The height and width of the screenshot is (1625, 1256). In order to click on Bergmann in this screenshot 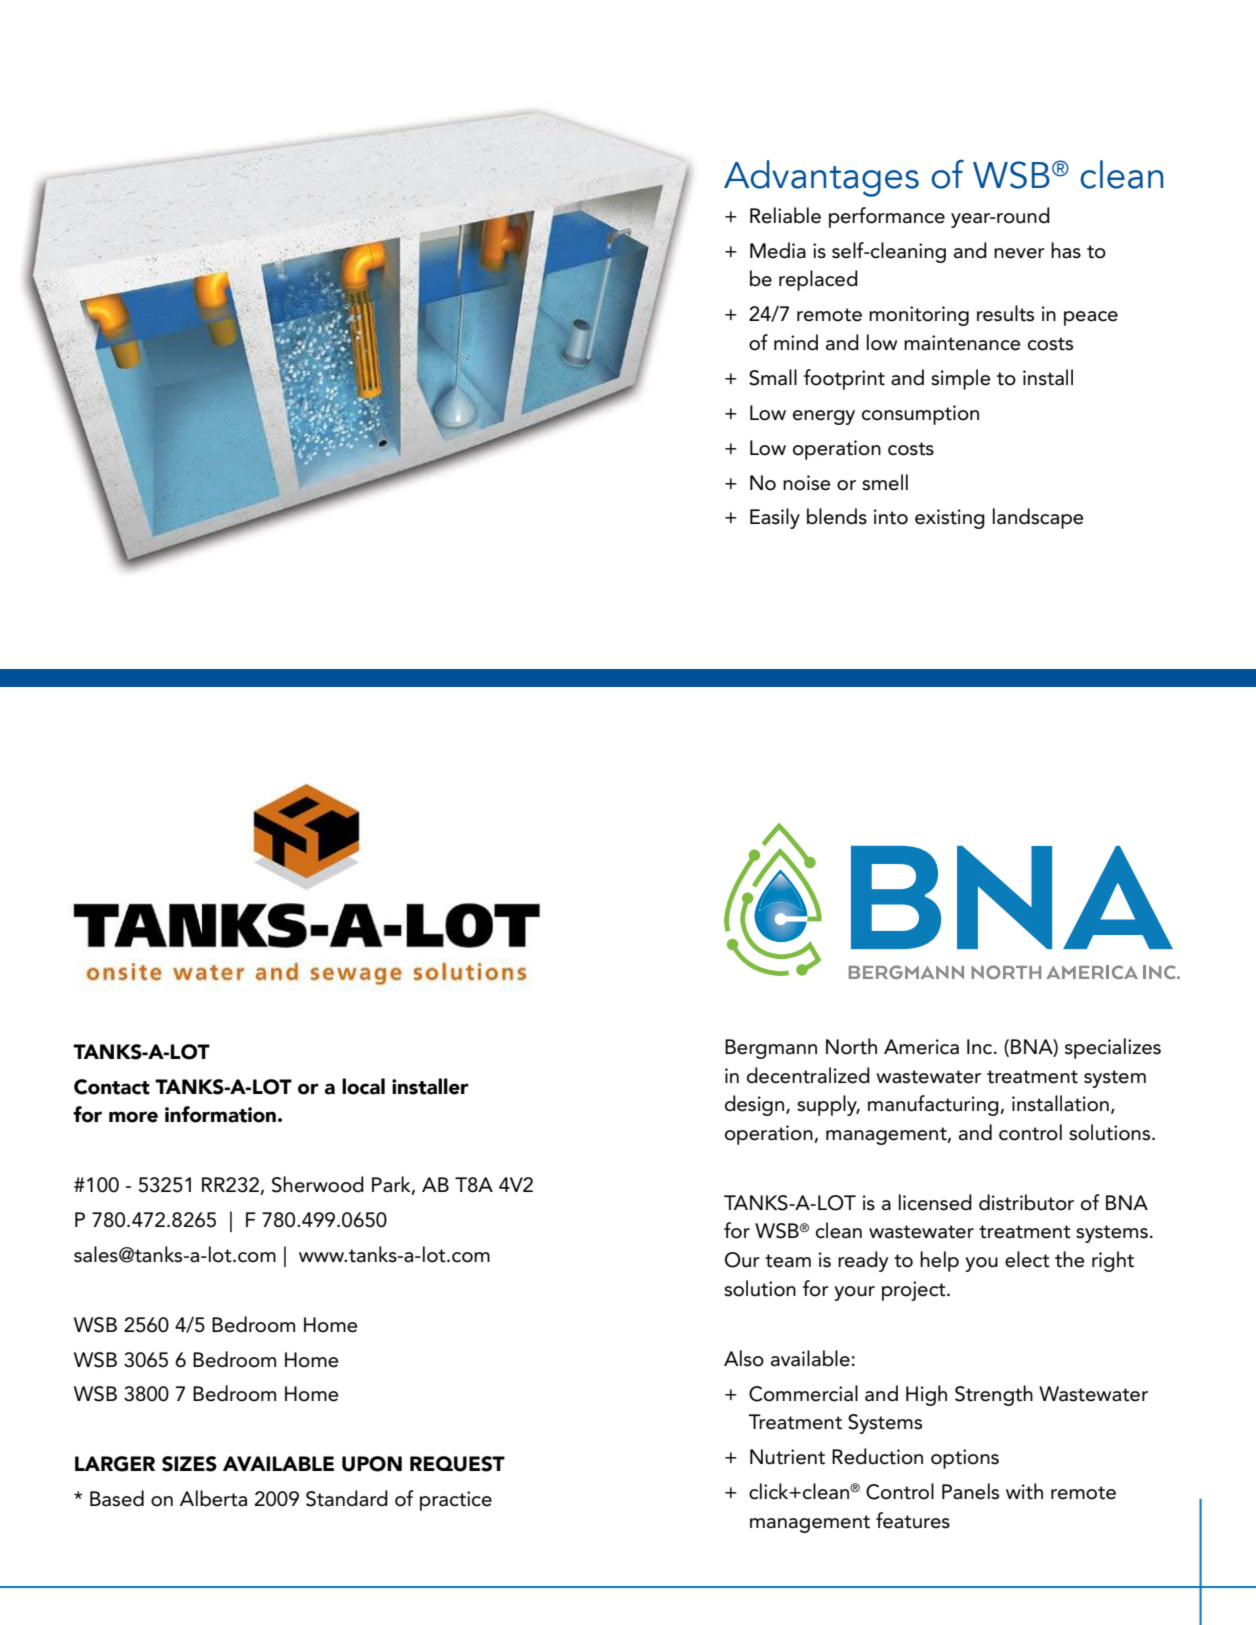, I will do `click(771, 1049)`.
